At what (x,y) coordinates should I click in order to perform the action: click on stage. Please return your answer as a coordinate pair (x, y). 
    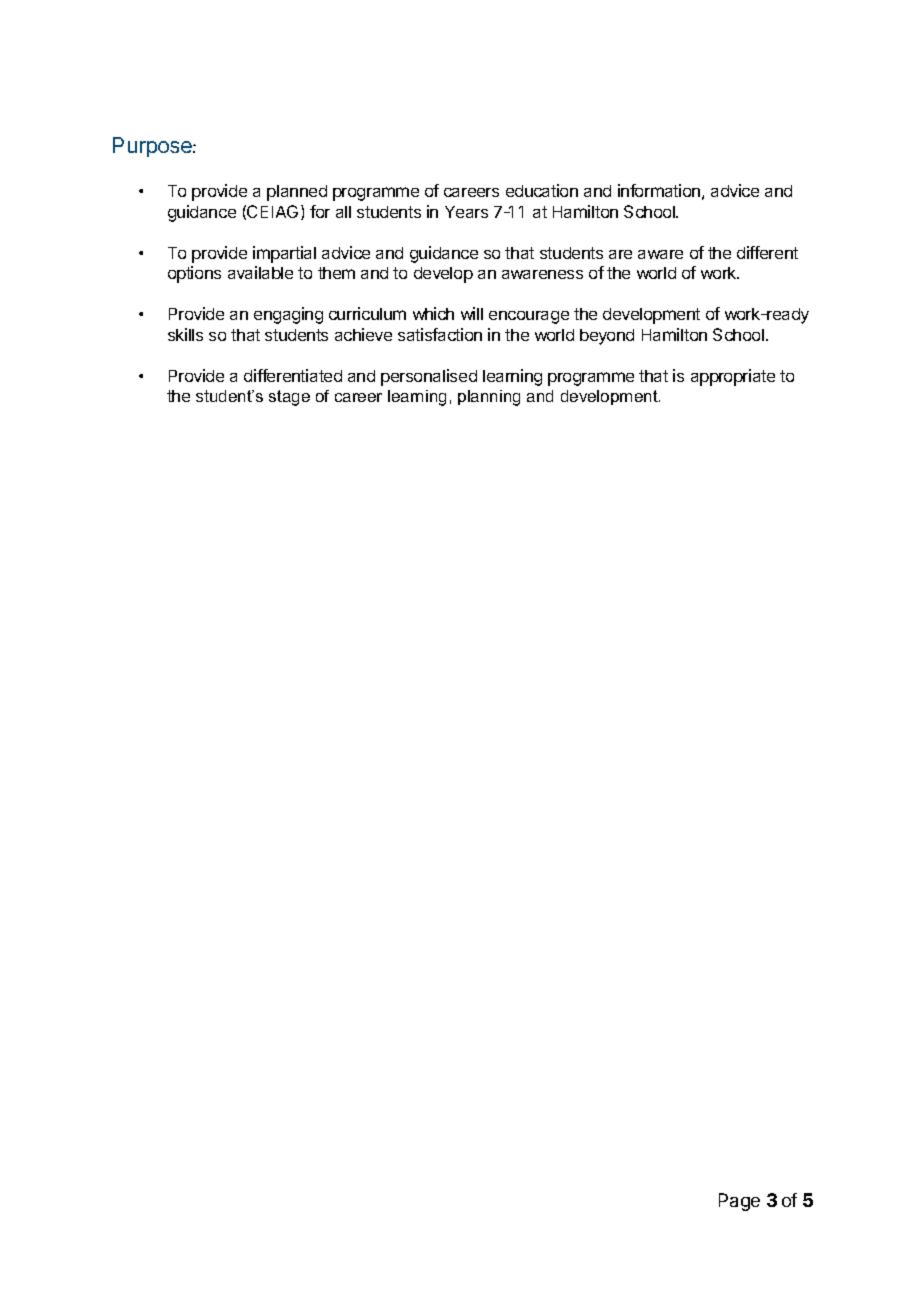
    Looking at the image, I should click on (289, 398).
